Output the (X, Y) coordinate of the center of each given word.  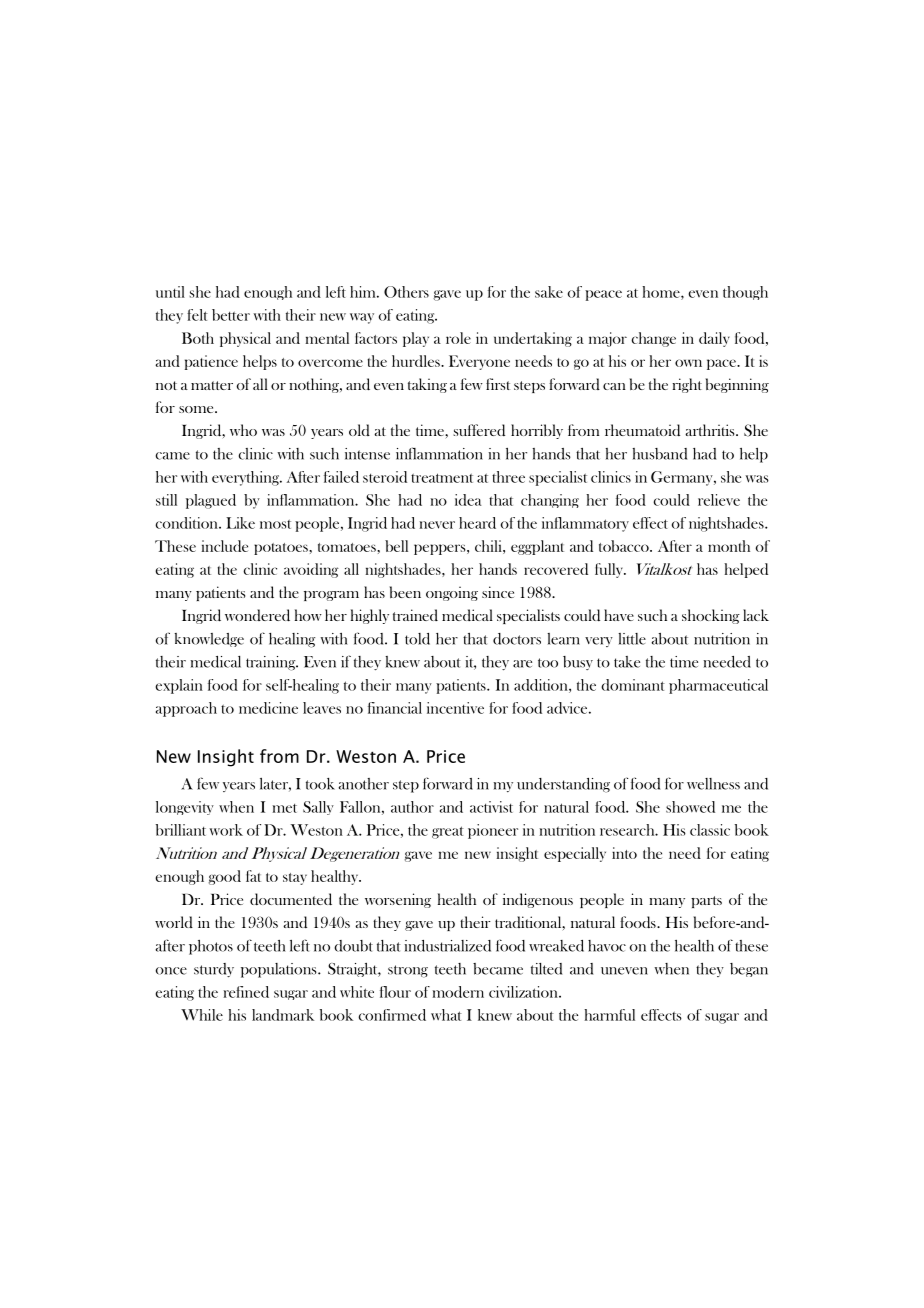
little (632, 639)
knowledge (209, 640)
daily (714, 339)
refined (246, 992)
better (231, 315)
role (458, 338)
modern (458, 992)
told (417, 639)
